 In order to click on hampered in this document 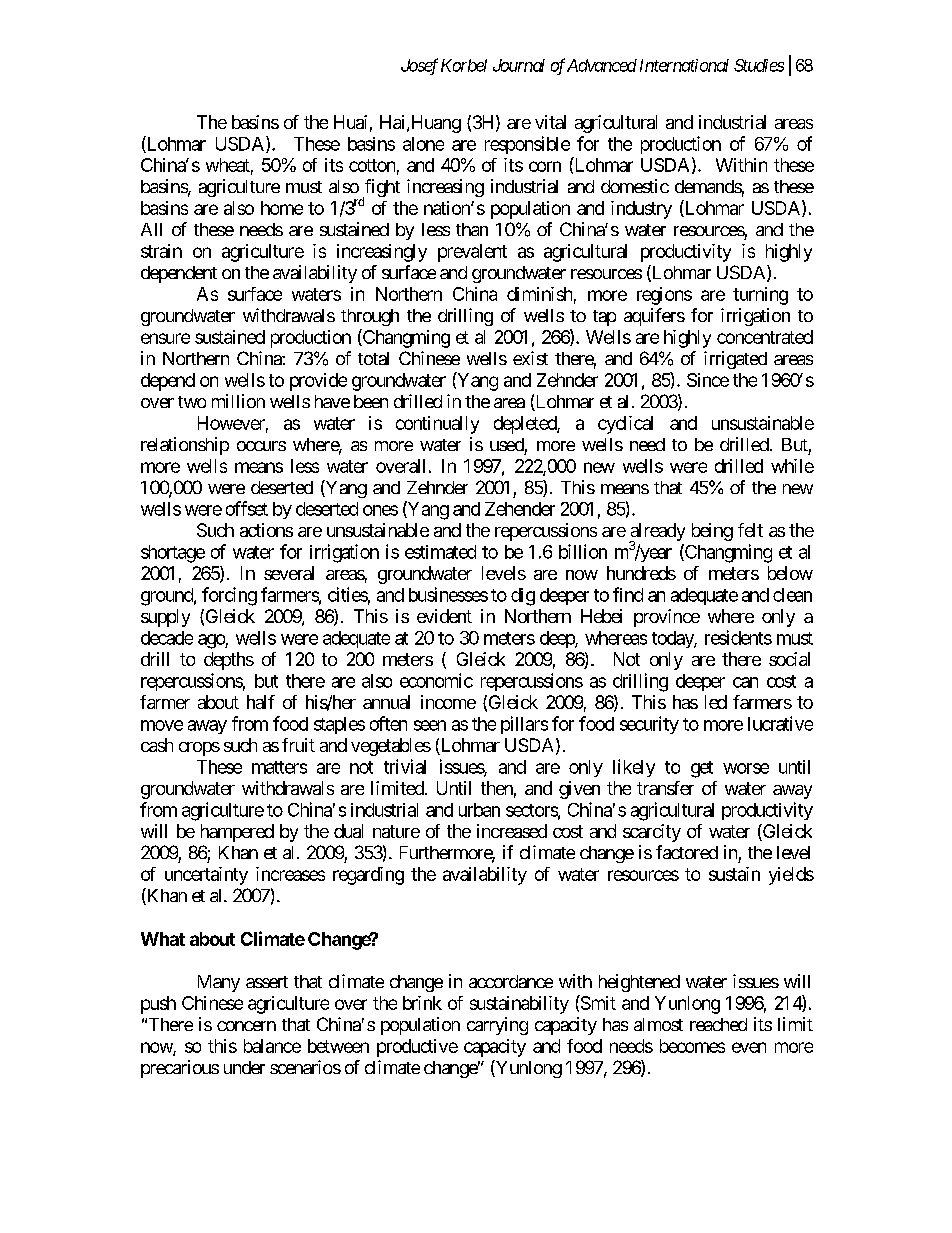, I will do `click(237, 833)`.
